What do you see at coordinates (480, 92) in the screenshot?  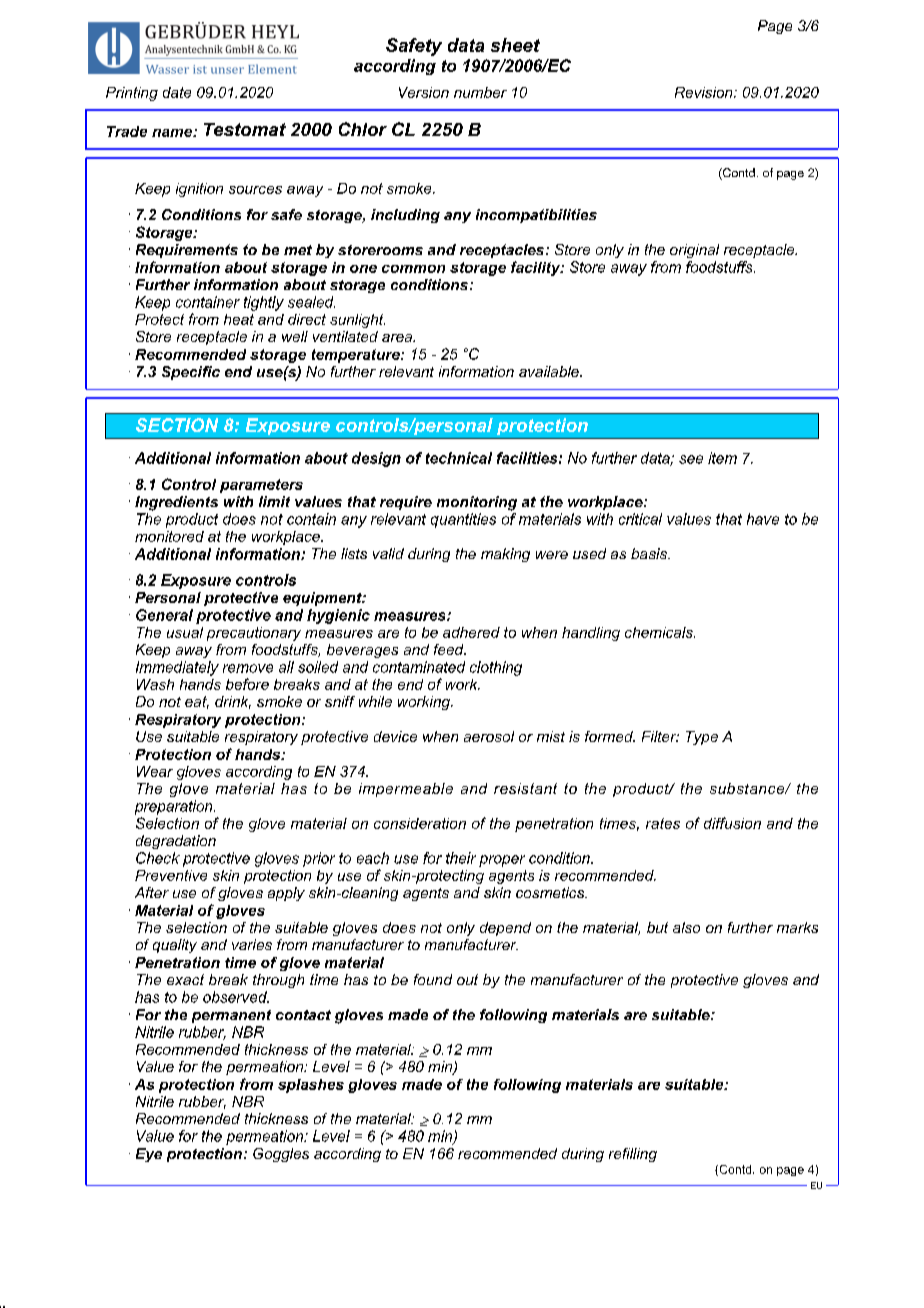 I see `number` at bounding box center [480, 92].
